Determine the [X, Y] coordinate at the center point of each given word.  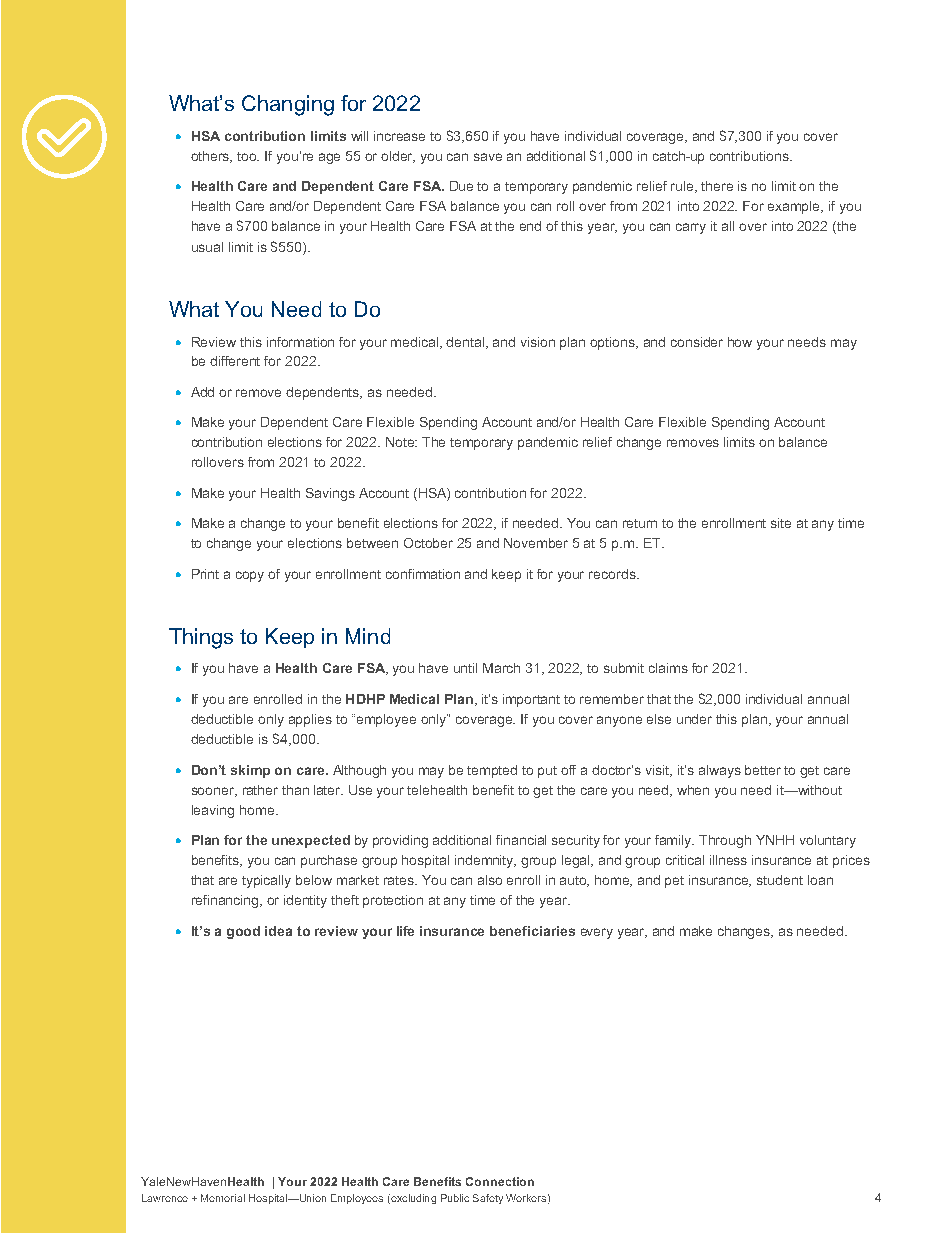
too [248, 156]
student [780, 880]
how [740, 342]
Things [201, 638]
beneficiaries [532, 931]
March [501, 668]
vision [538, 342]
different [235, 361]
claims [668, 668]
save [488, 157]
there [717, 186]
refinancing [226, 901]
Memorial [223, 1198]
